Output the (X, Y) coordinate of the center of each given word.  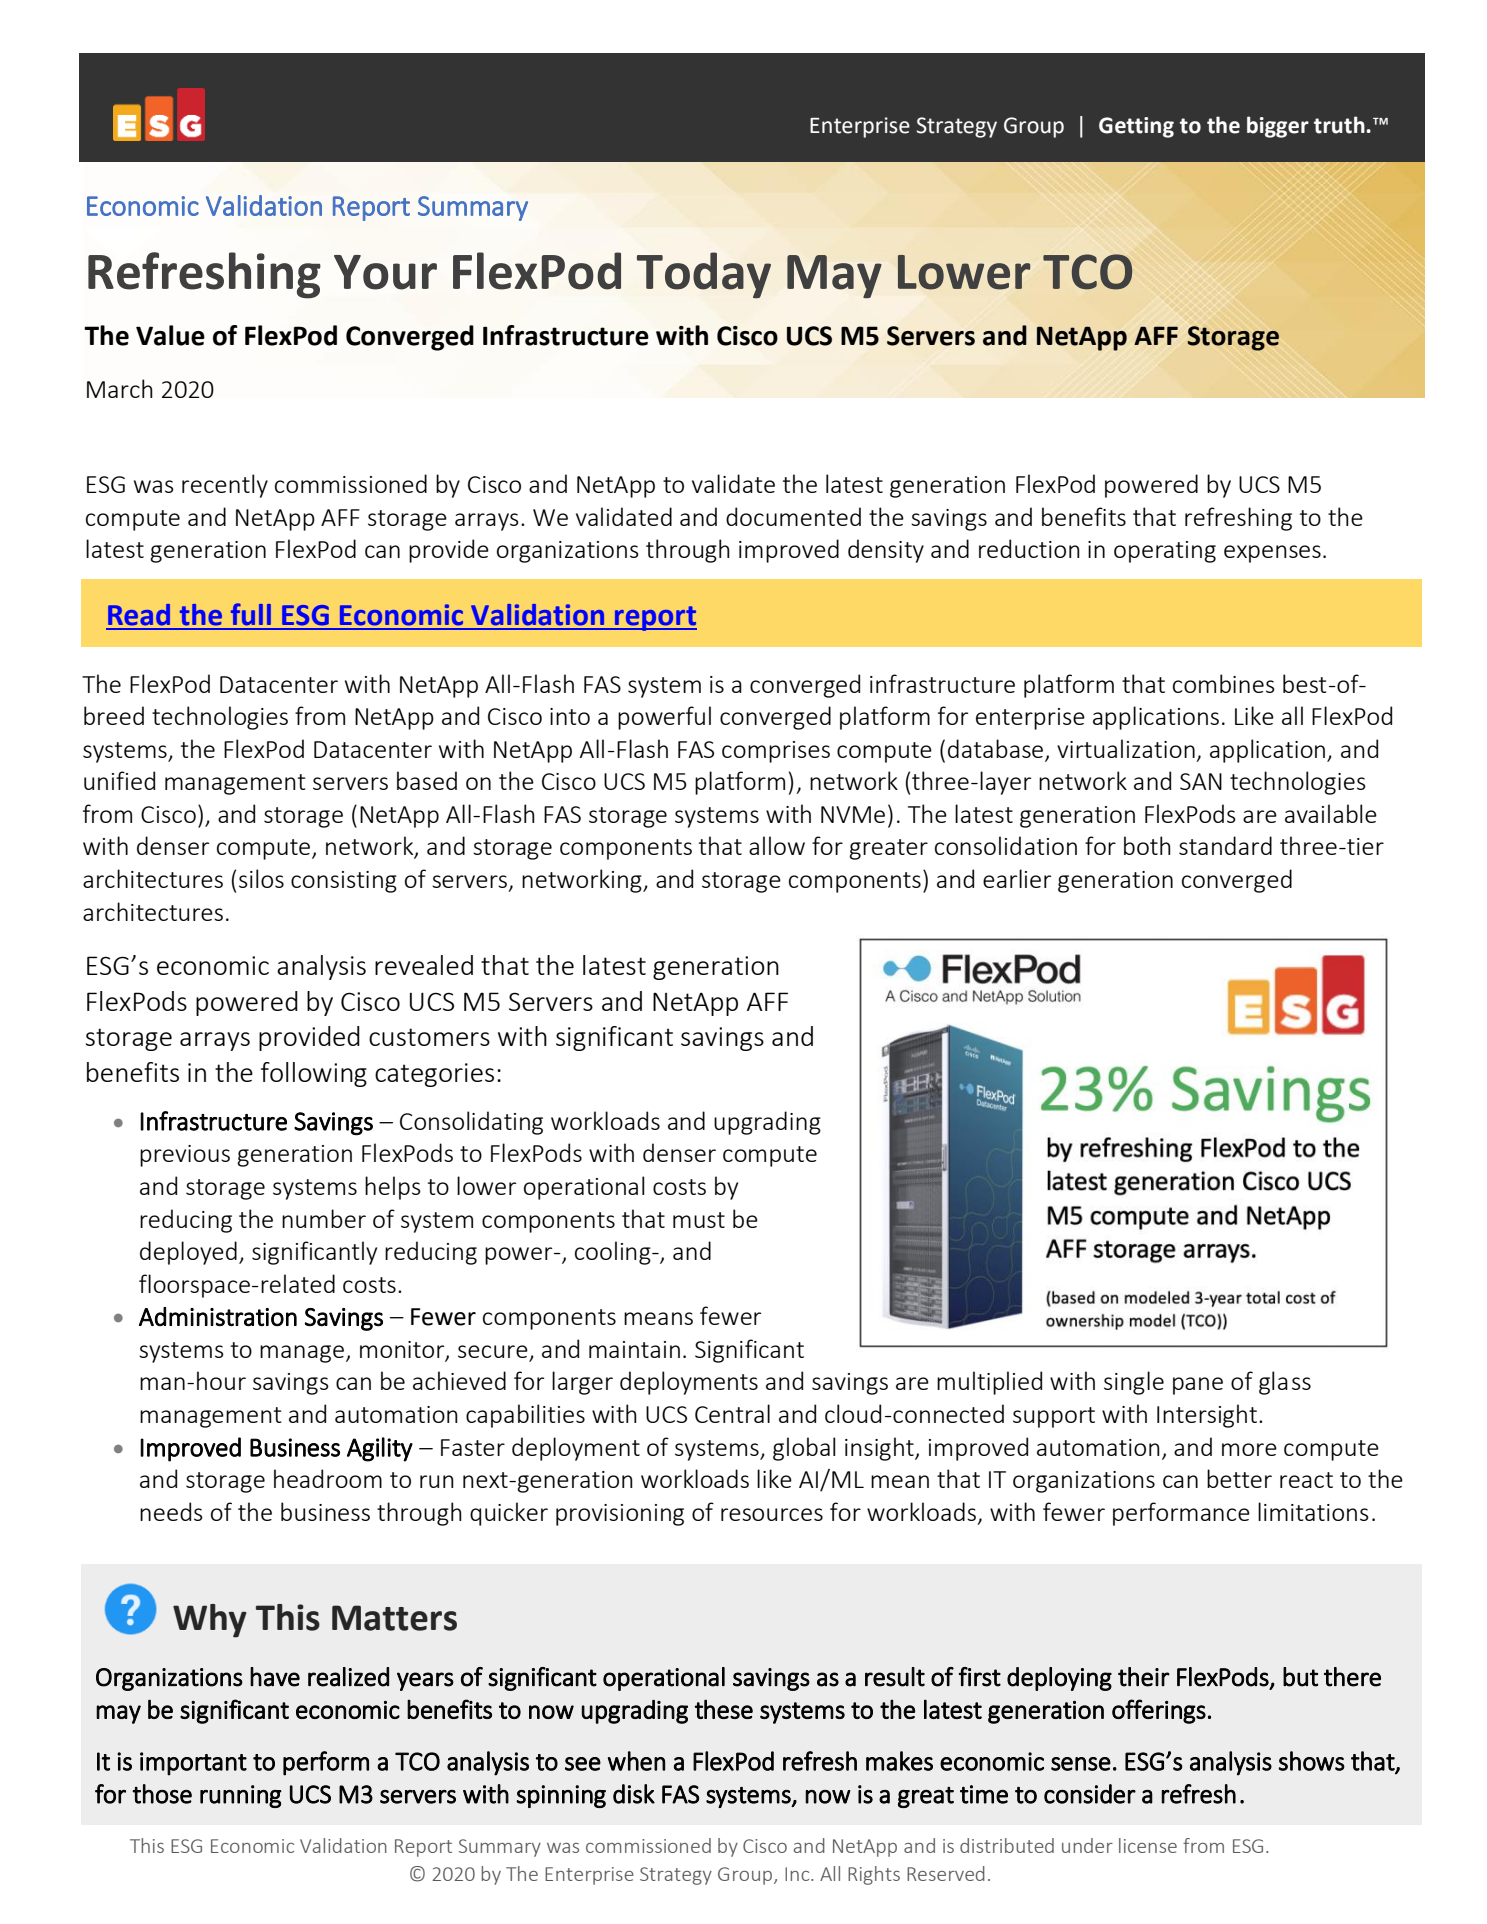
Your (385, 272)
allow (777, 845)
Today (704, 275)
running (241, 1796)
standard (1225, 845)
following (314, 1074)
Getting (1136, 127)
